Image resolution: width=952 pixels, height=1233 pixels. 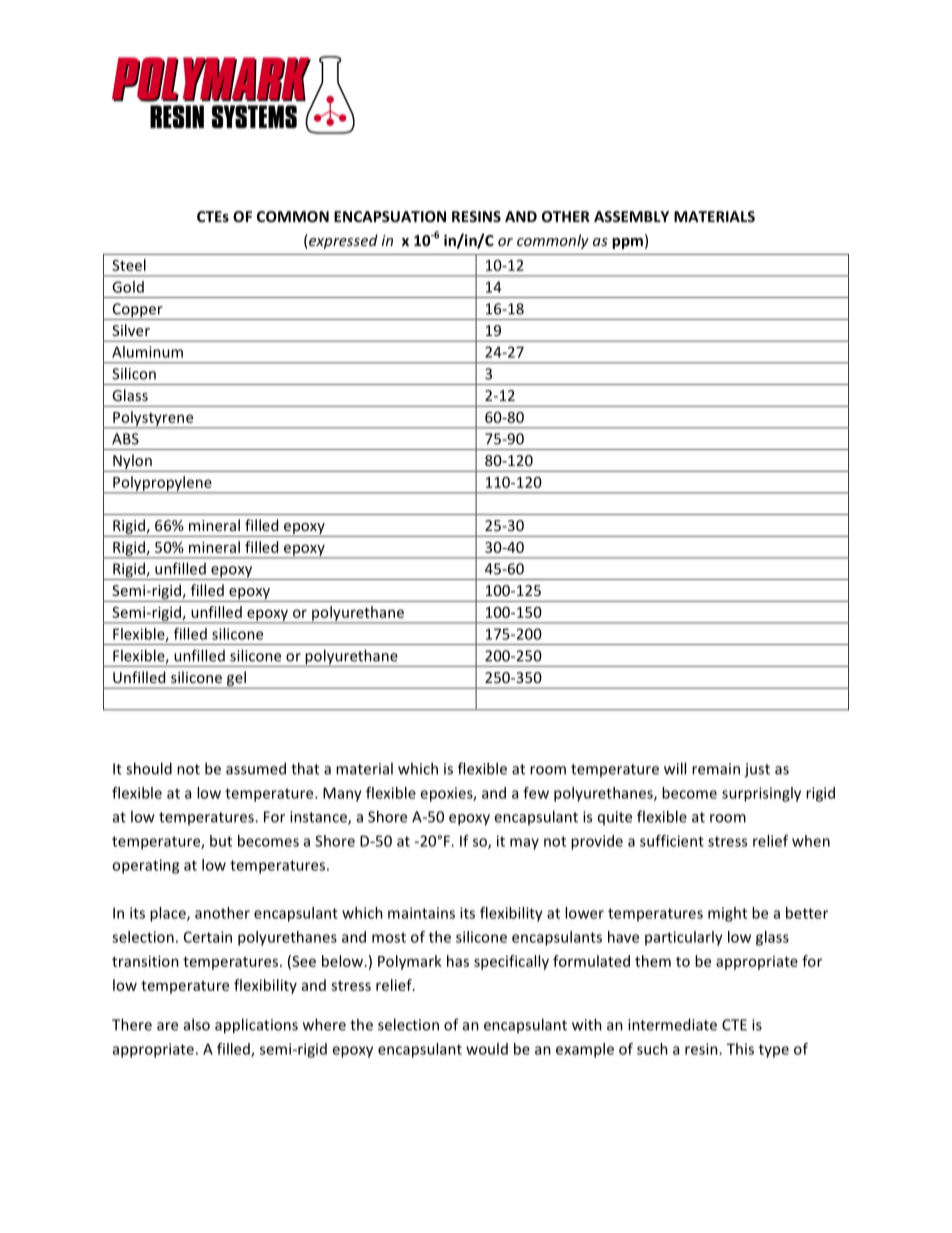 I want to click on just, so click(x=757, y=770).
